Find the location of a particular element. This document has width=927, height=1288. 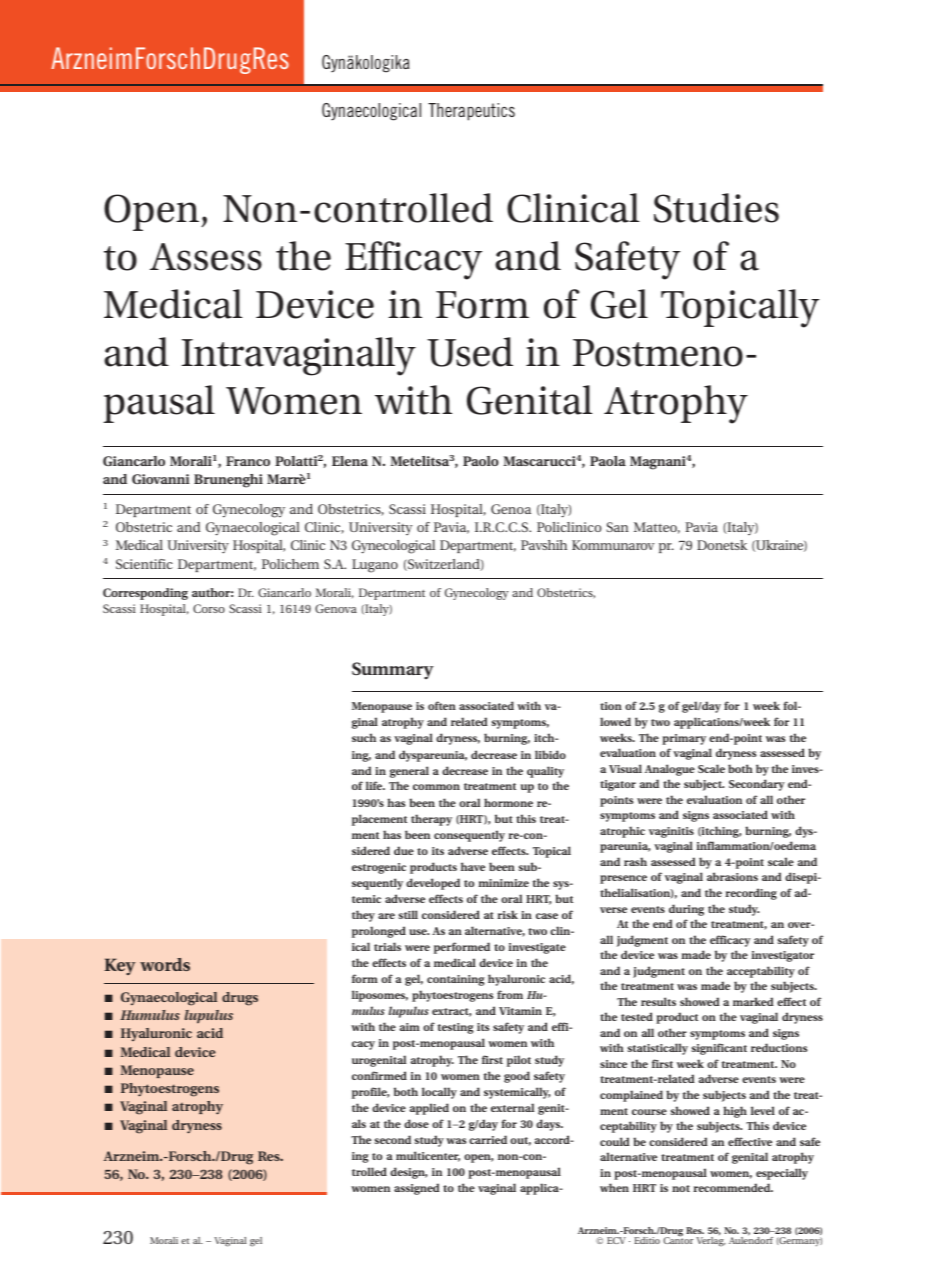

multicenter is located at coordinates (428, 1156).
